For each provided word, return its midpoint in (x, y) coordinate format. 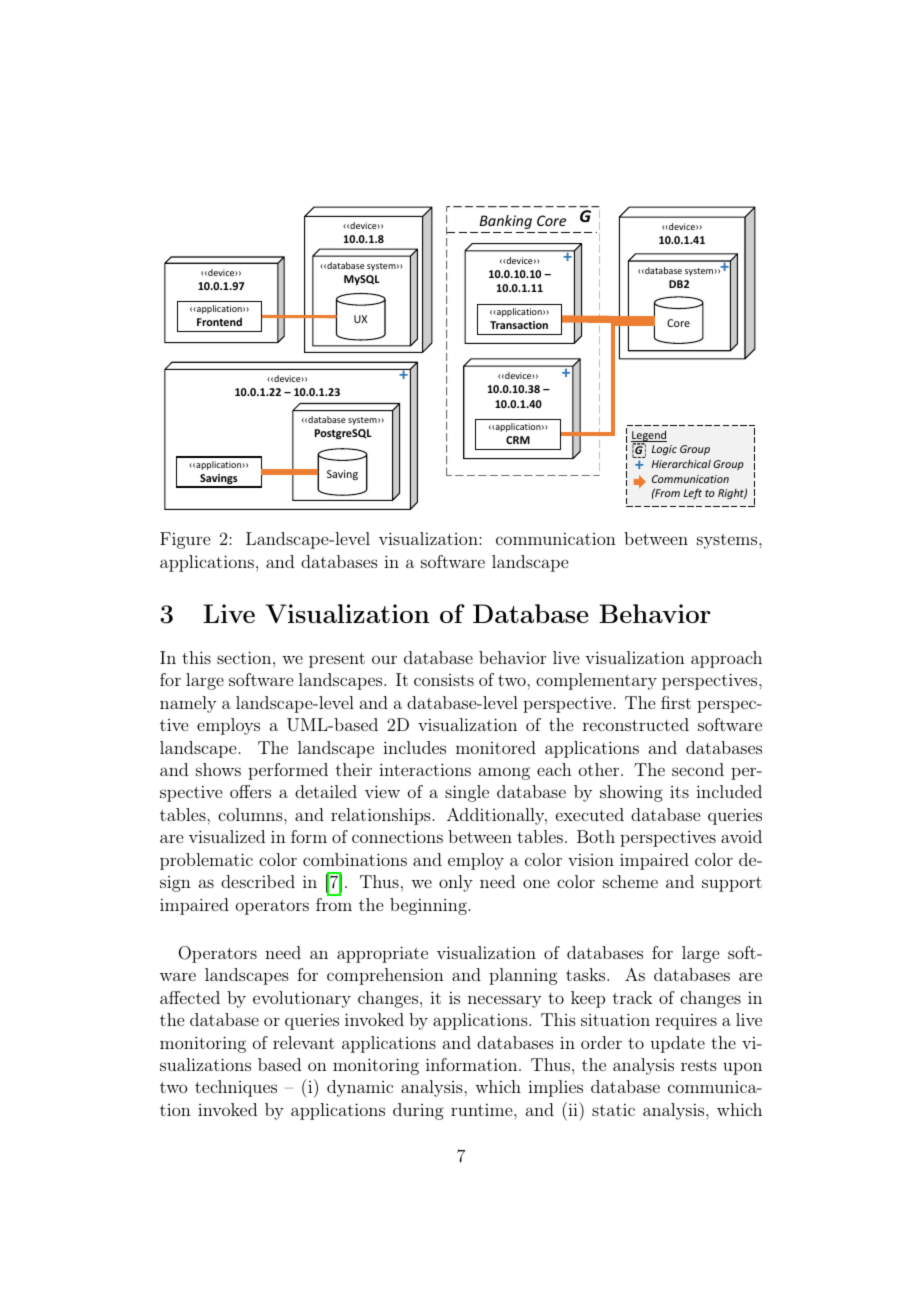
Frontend (219, 321)
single (467, 793)
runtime (481, 1109)
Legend (649, 437)
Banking (505, 222)
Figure (185, 540)
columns (251, 814)
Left (693, 493)
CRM (518, 440)
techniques (236, 1088)
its (679, 792)
